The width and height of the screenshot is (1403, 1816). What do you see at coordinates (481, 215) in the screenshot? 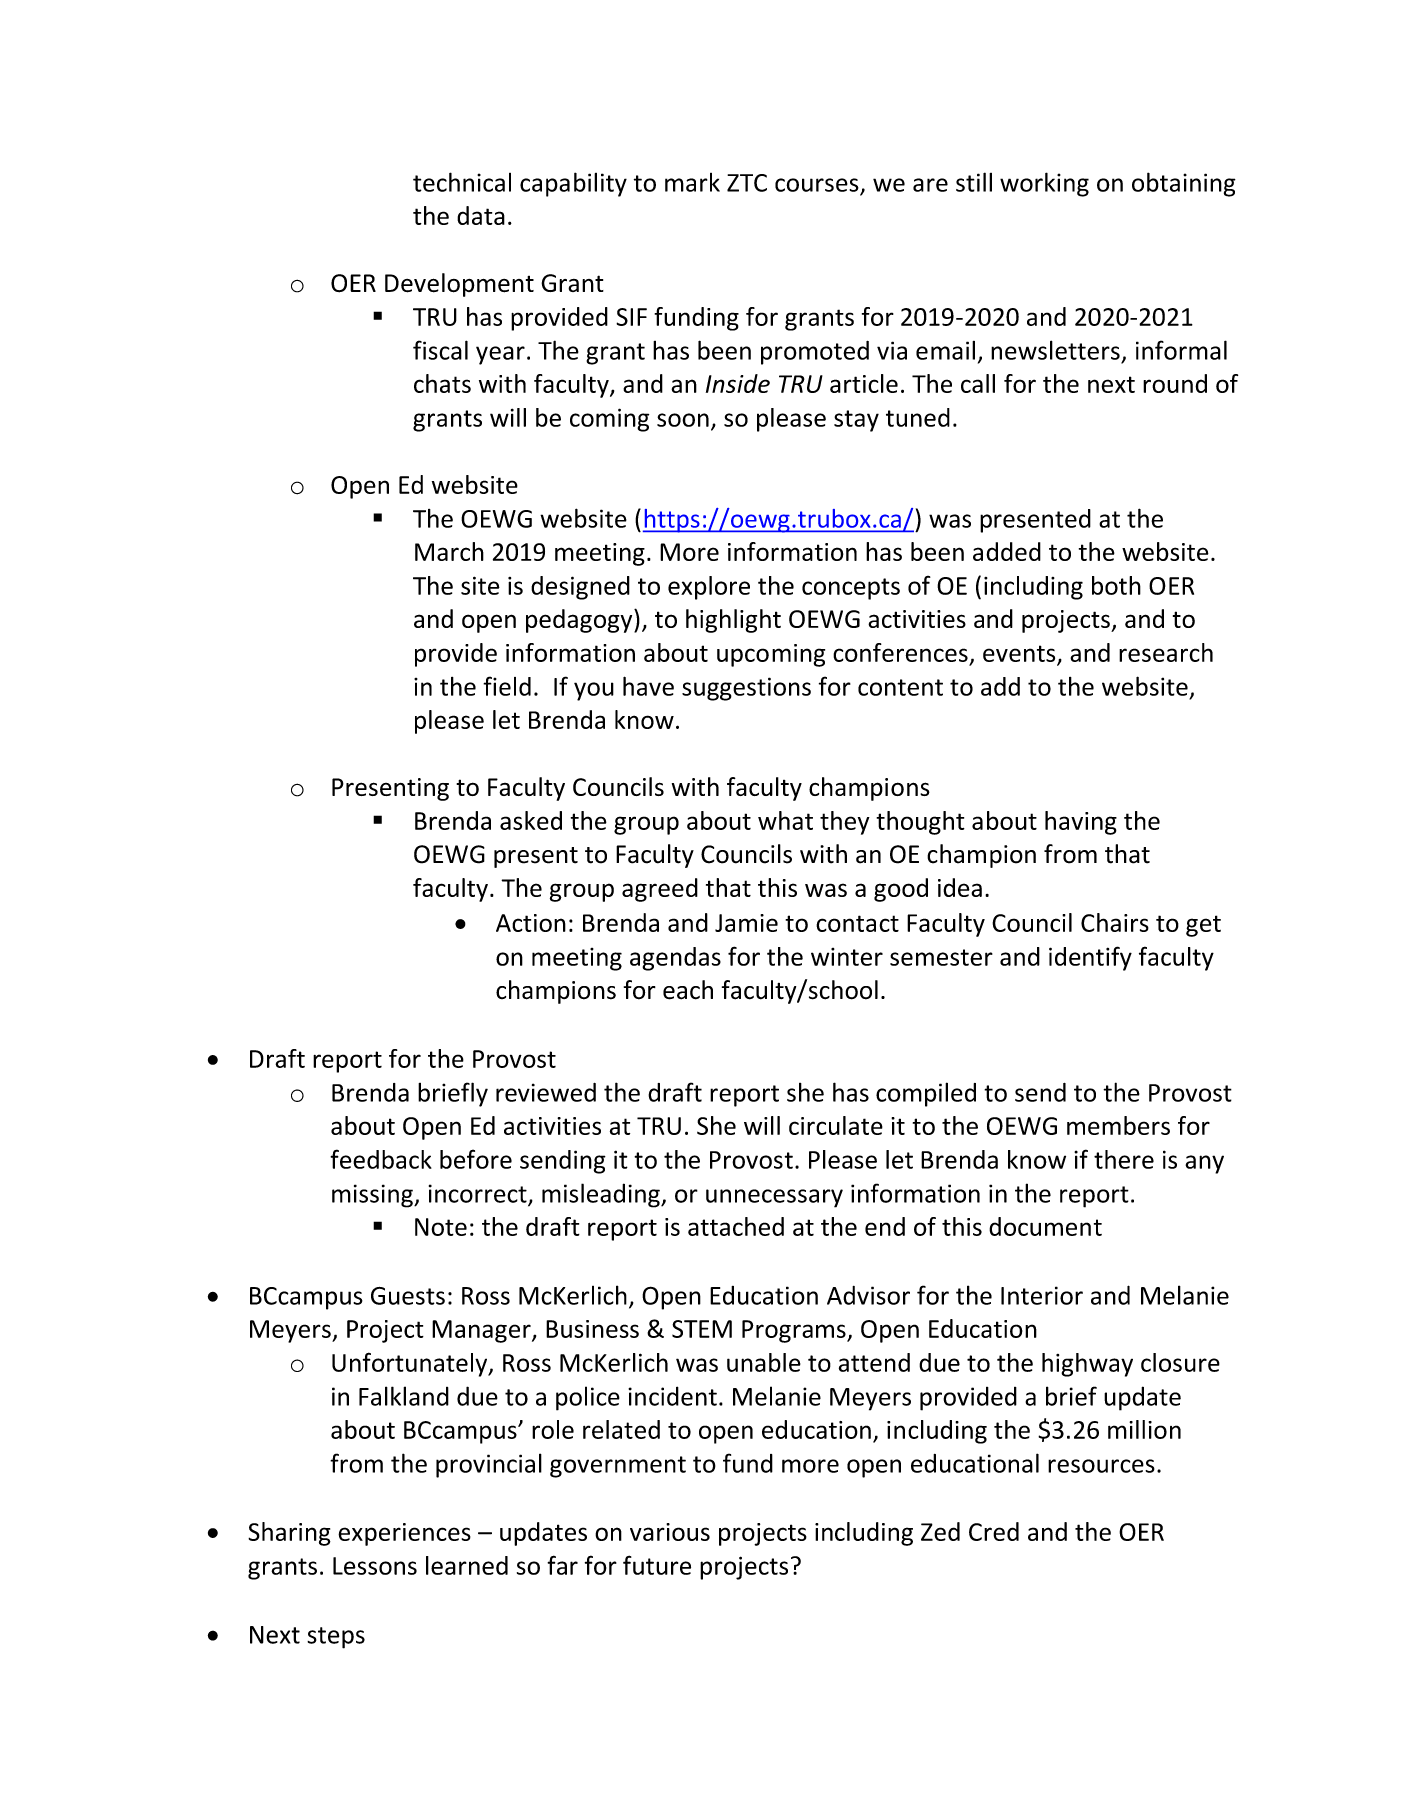
I see `data` at bounding box center [481, 215].
